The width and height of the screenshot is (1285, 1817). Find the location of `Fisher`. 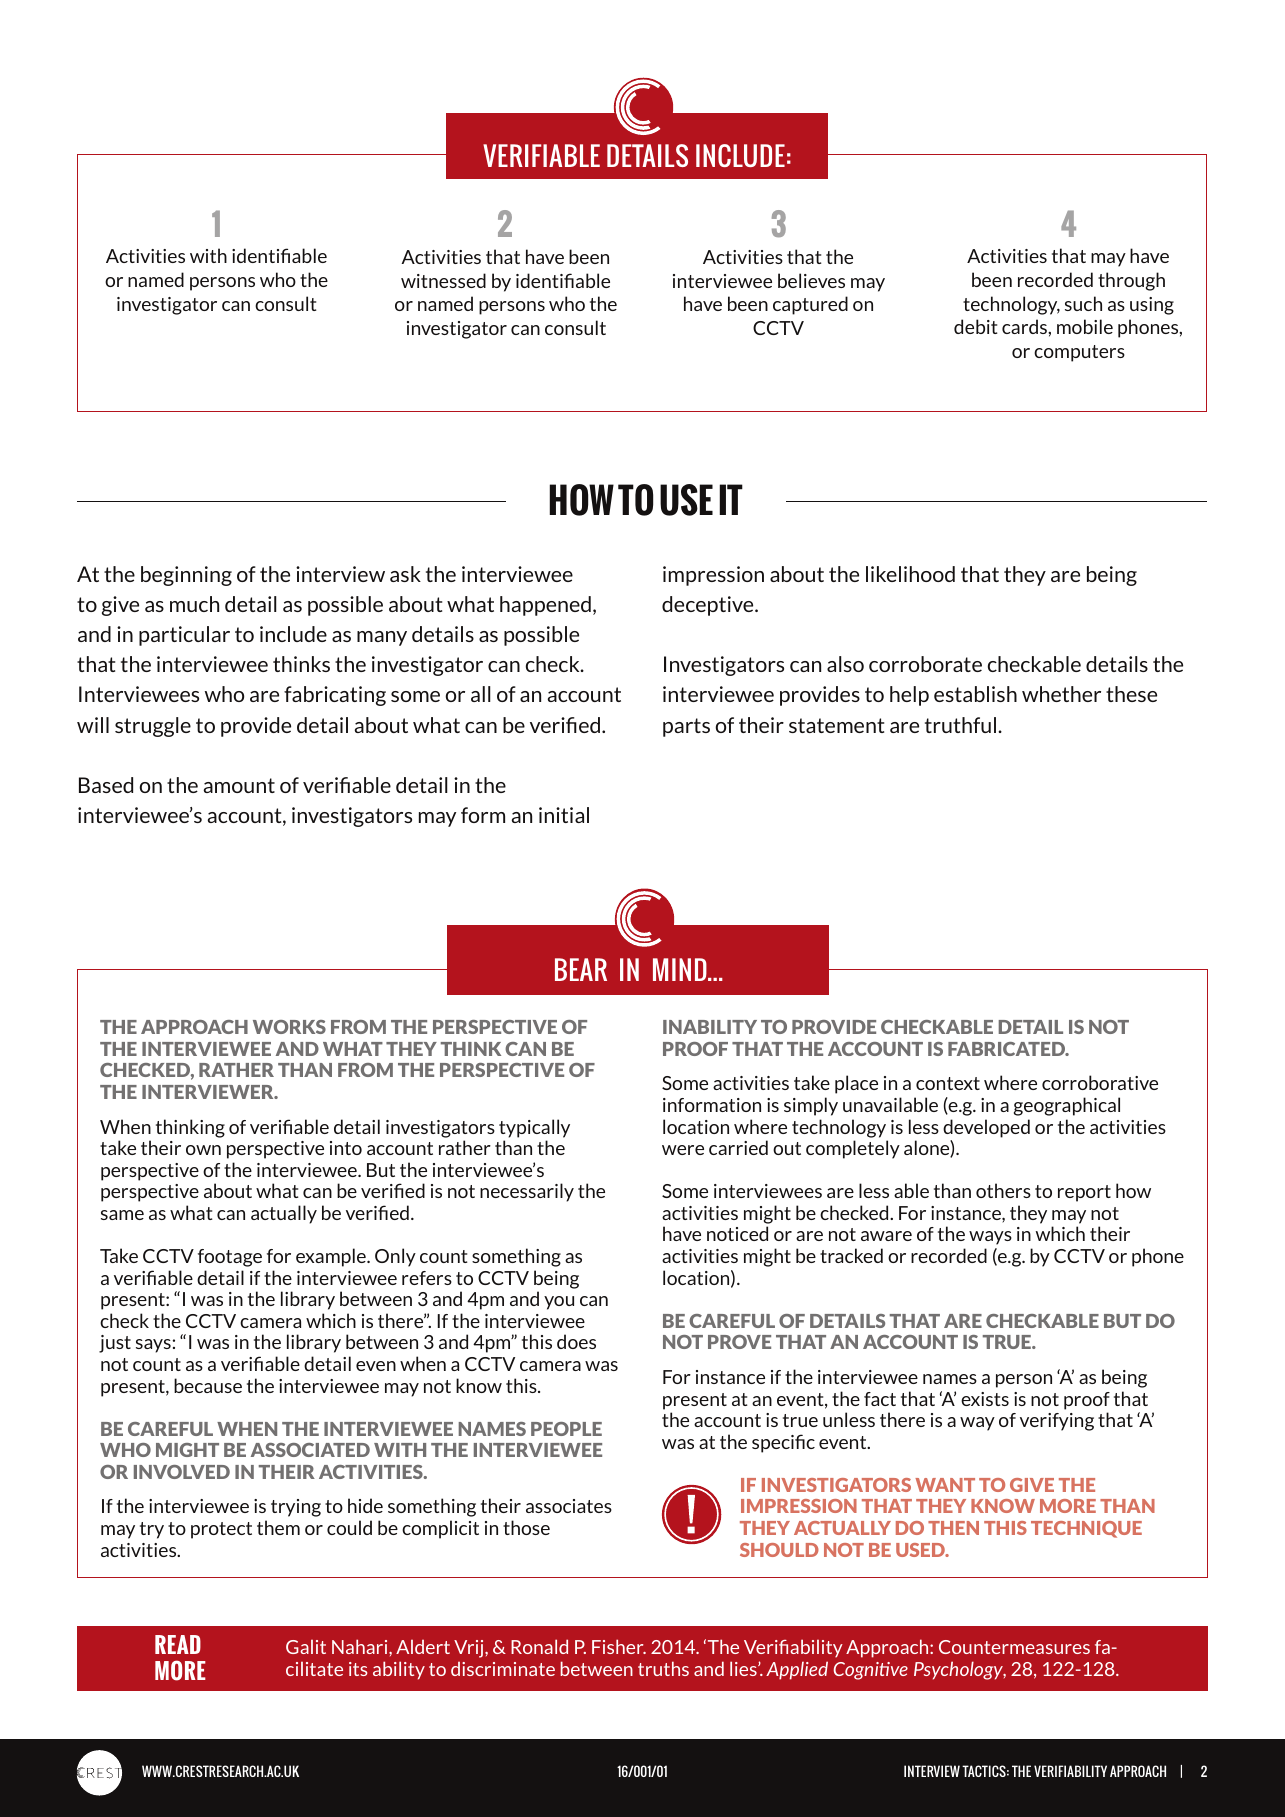

Fisher is located at coordinates (619, 1646).
